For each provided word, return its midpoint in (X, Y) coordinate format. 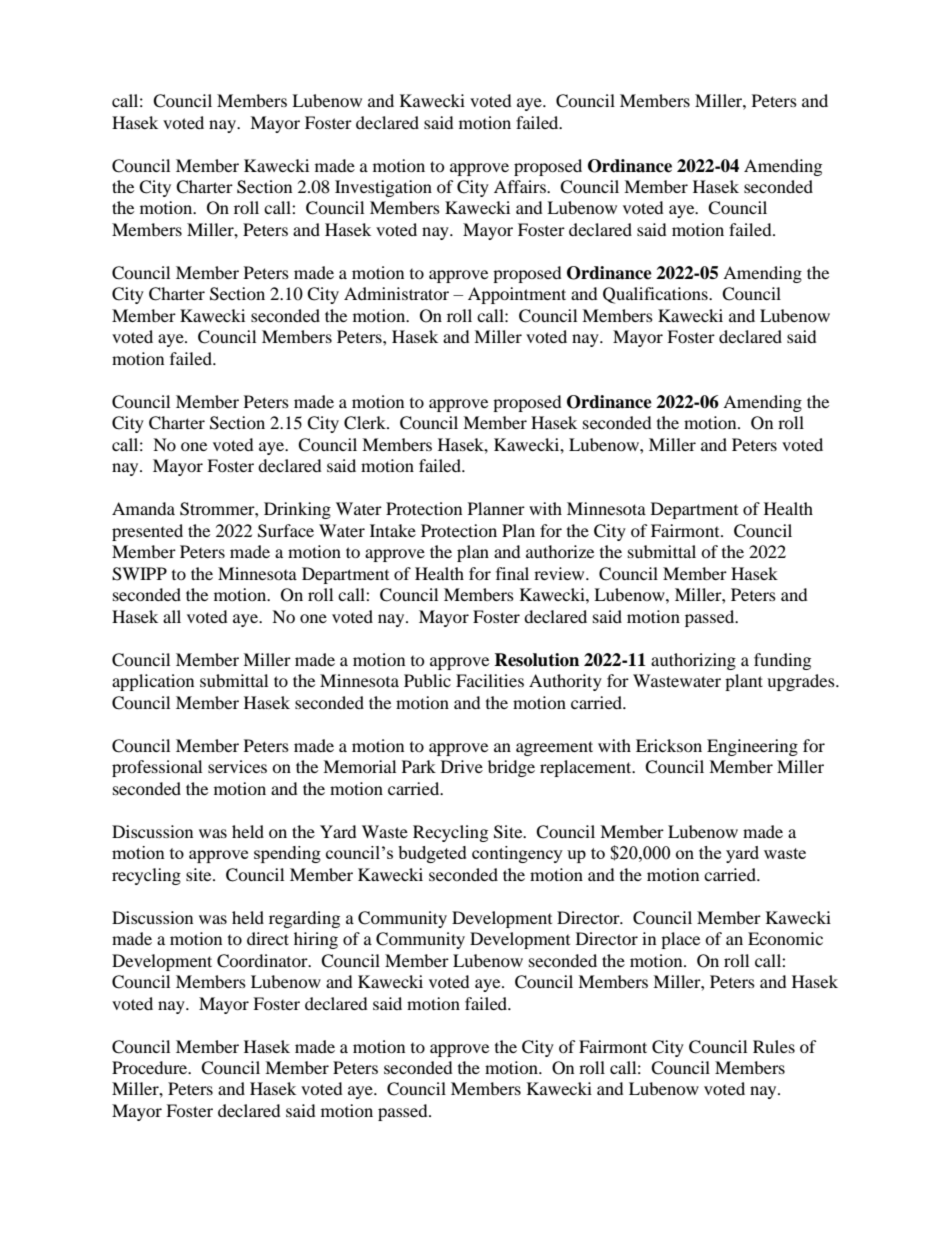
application (153, 682)
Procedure (151, 1067)
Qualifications (656, 295)
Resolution (536, 660)
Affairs (521, 186)
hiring (316, 940)
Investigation (383, 188)
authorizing (693, 661)
